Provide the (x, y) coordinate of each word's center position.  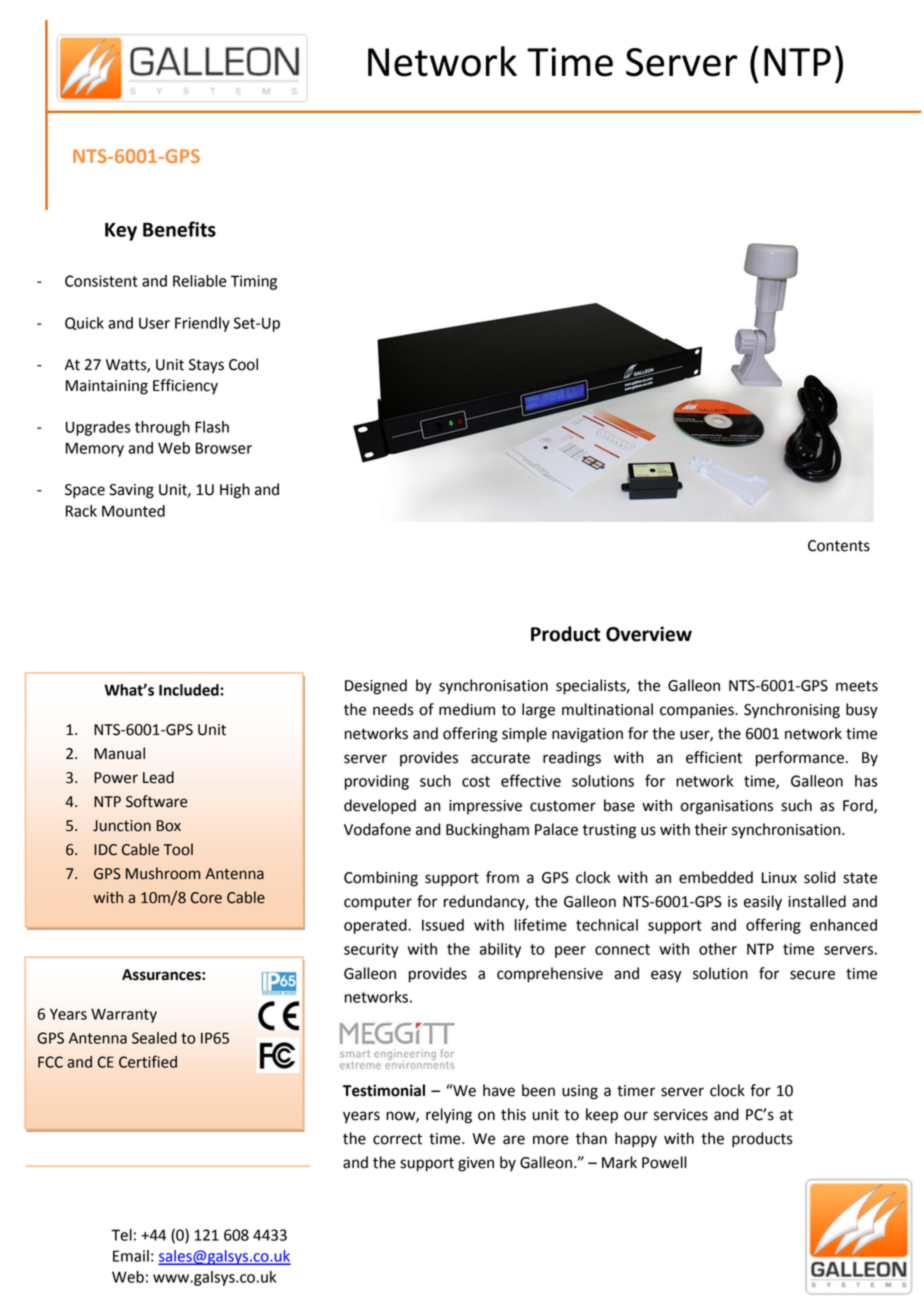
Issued (443, 925)
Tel (121, 1235)
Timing (254, 282)
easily (763, 903)
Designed (376, 687)
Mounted (133, 511)
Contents (839, 546)
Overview (649, 634)
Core (206, 898)
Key (121, 232)
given (476, 1164)
